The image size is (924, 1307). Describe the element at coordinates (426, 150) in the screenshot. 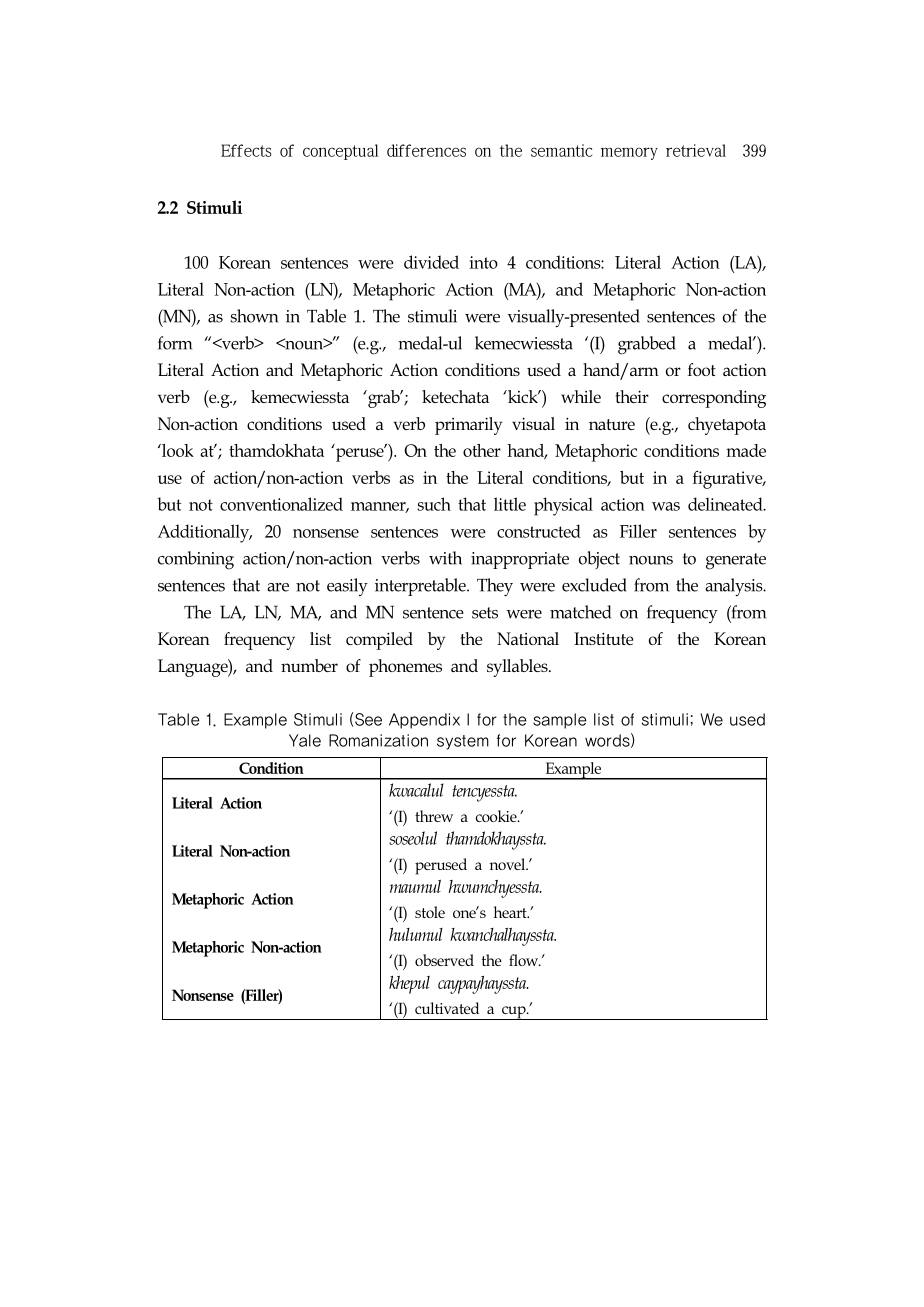

I see `differences` at that location.
